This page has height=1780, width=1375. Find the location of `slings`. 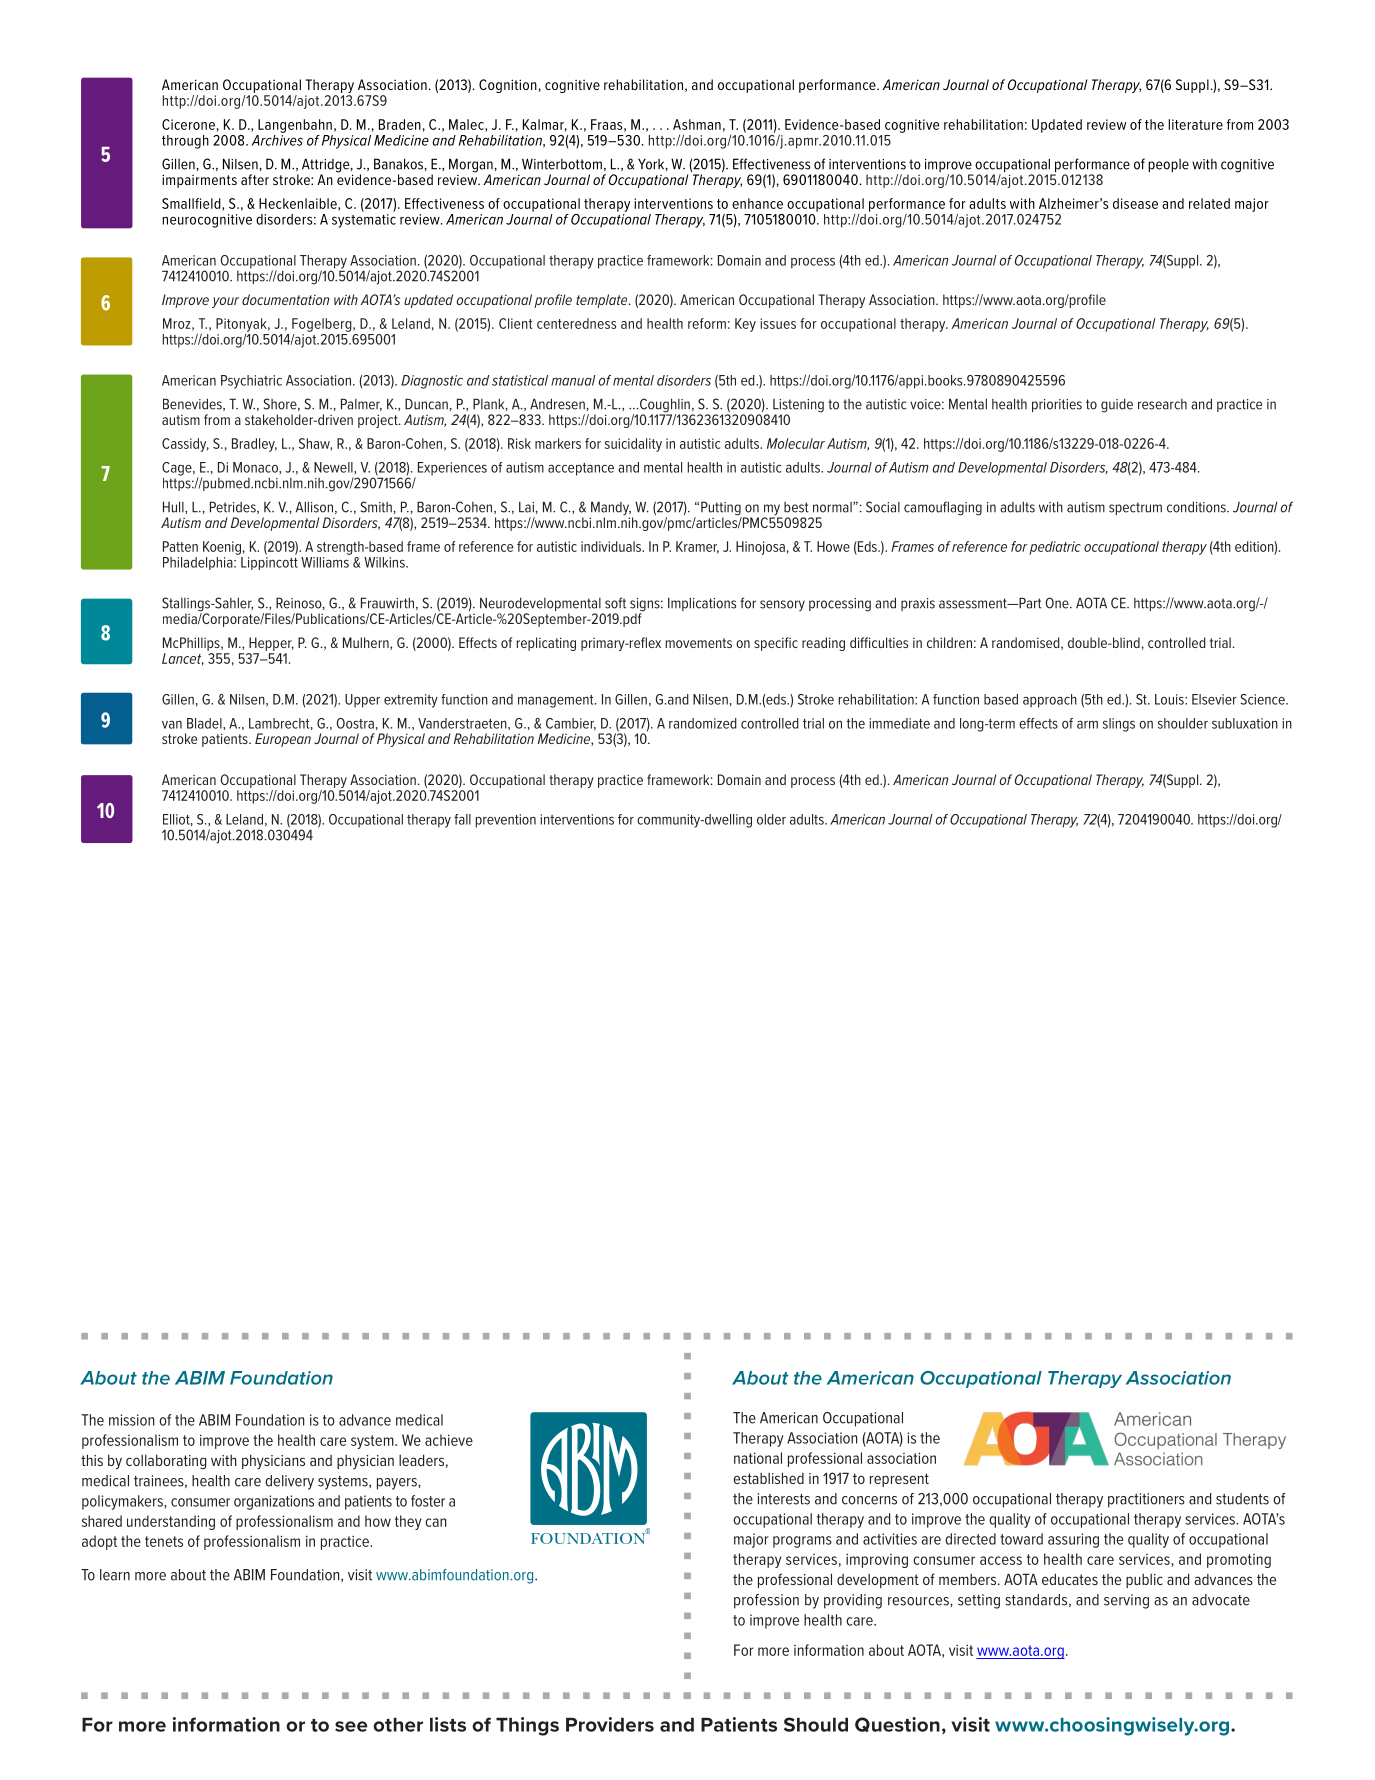

slings is located at coordinates (1119, 725).
